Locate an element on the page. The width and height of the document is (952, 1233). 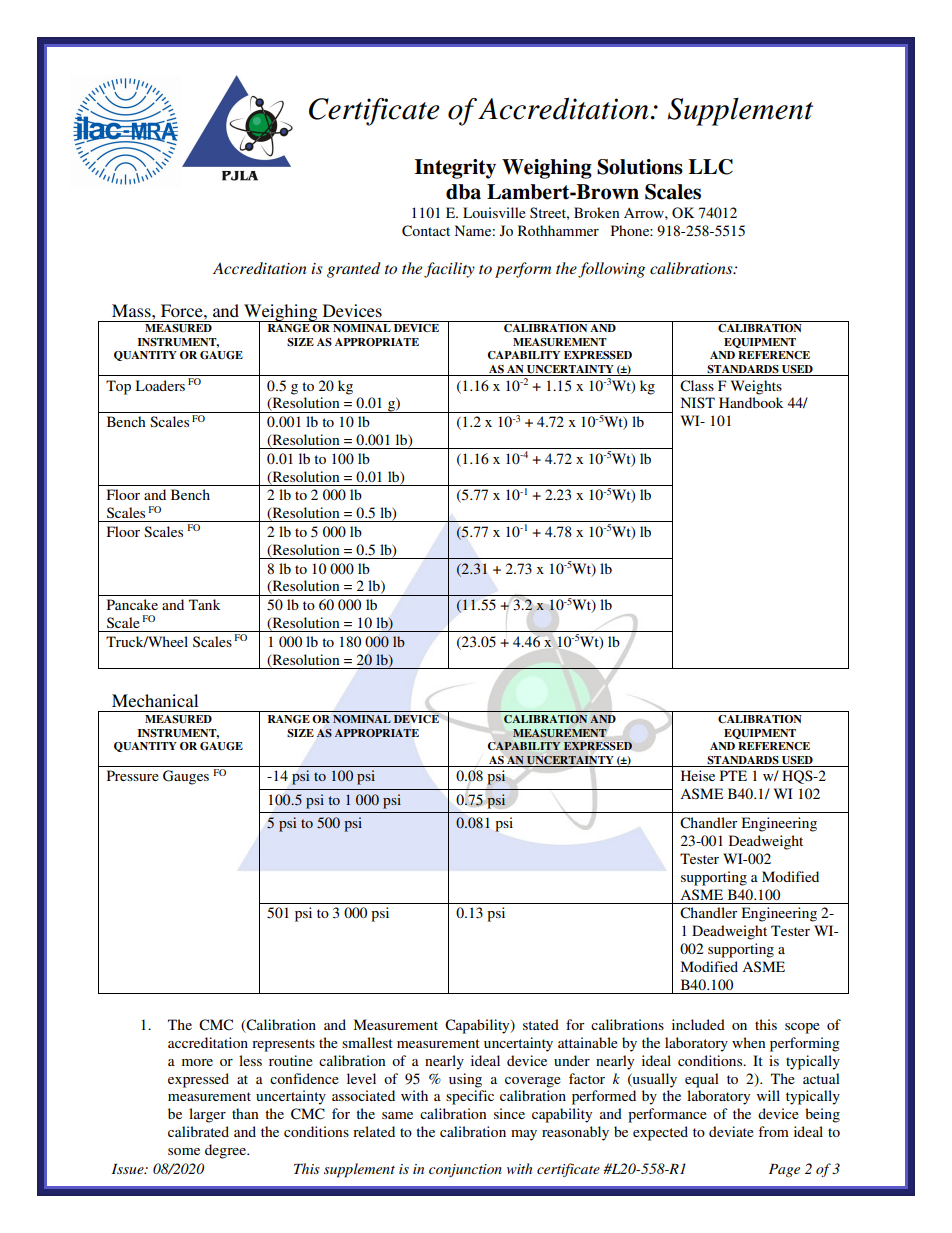
PTE is located at coordinates (733, 775).
